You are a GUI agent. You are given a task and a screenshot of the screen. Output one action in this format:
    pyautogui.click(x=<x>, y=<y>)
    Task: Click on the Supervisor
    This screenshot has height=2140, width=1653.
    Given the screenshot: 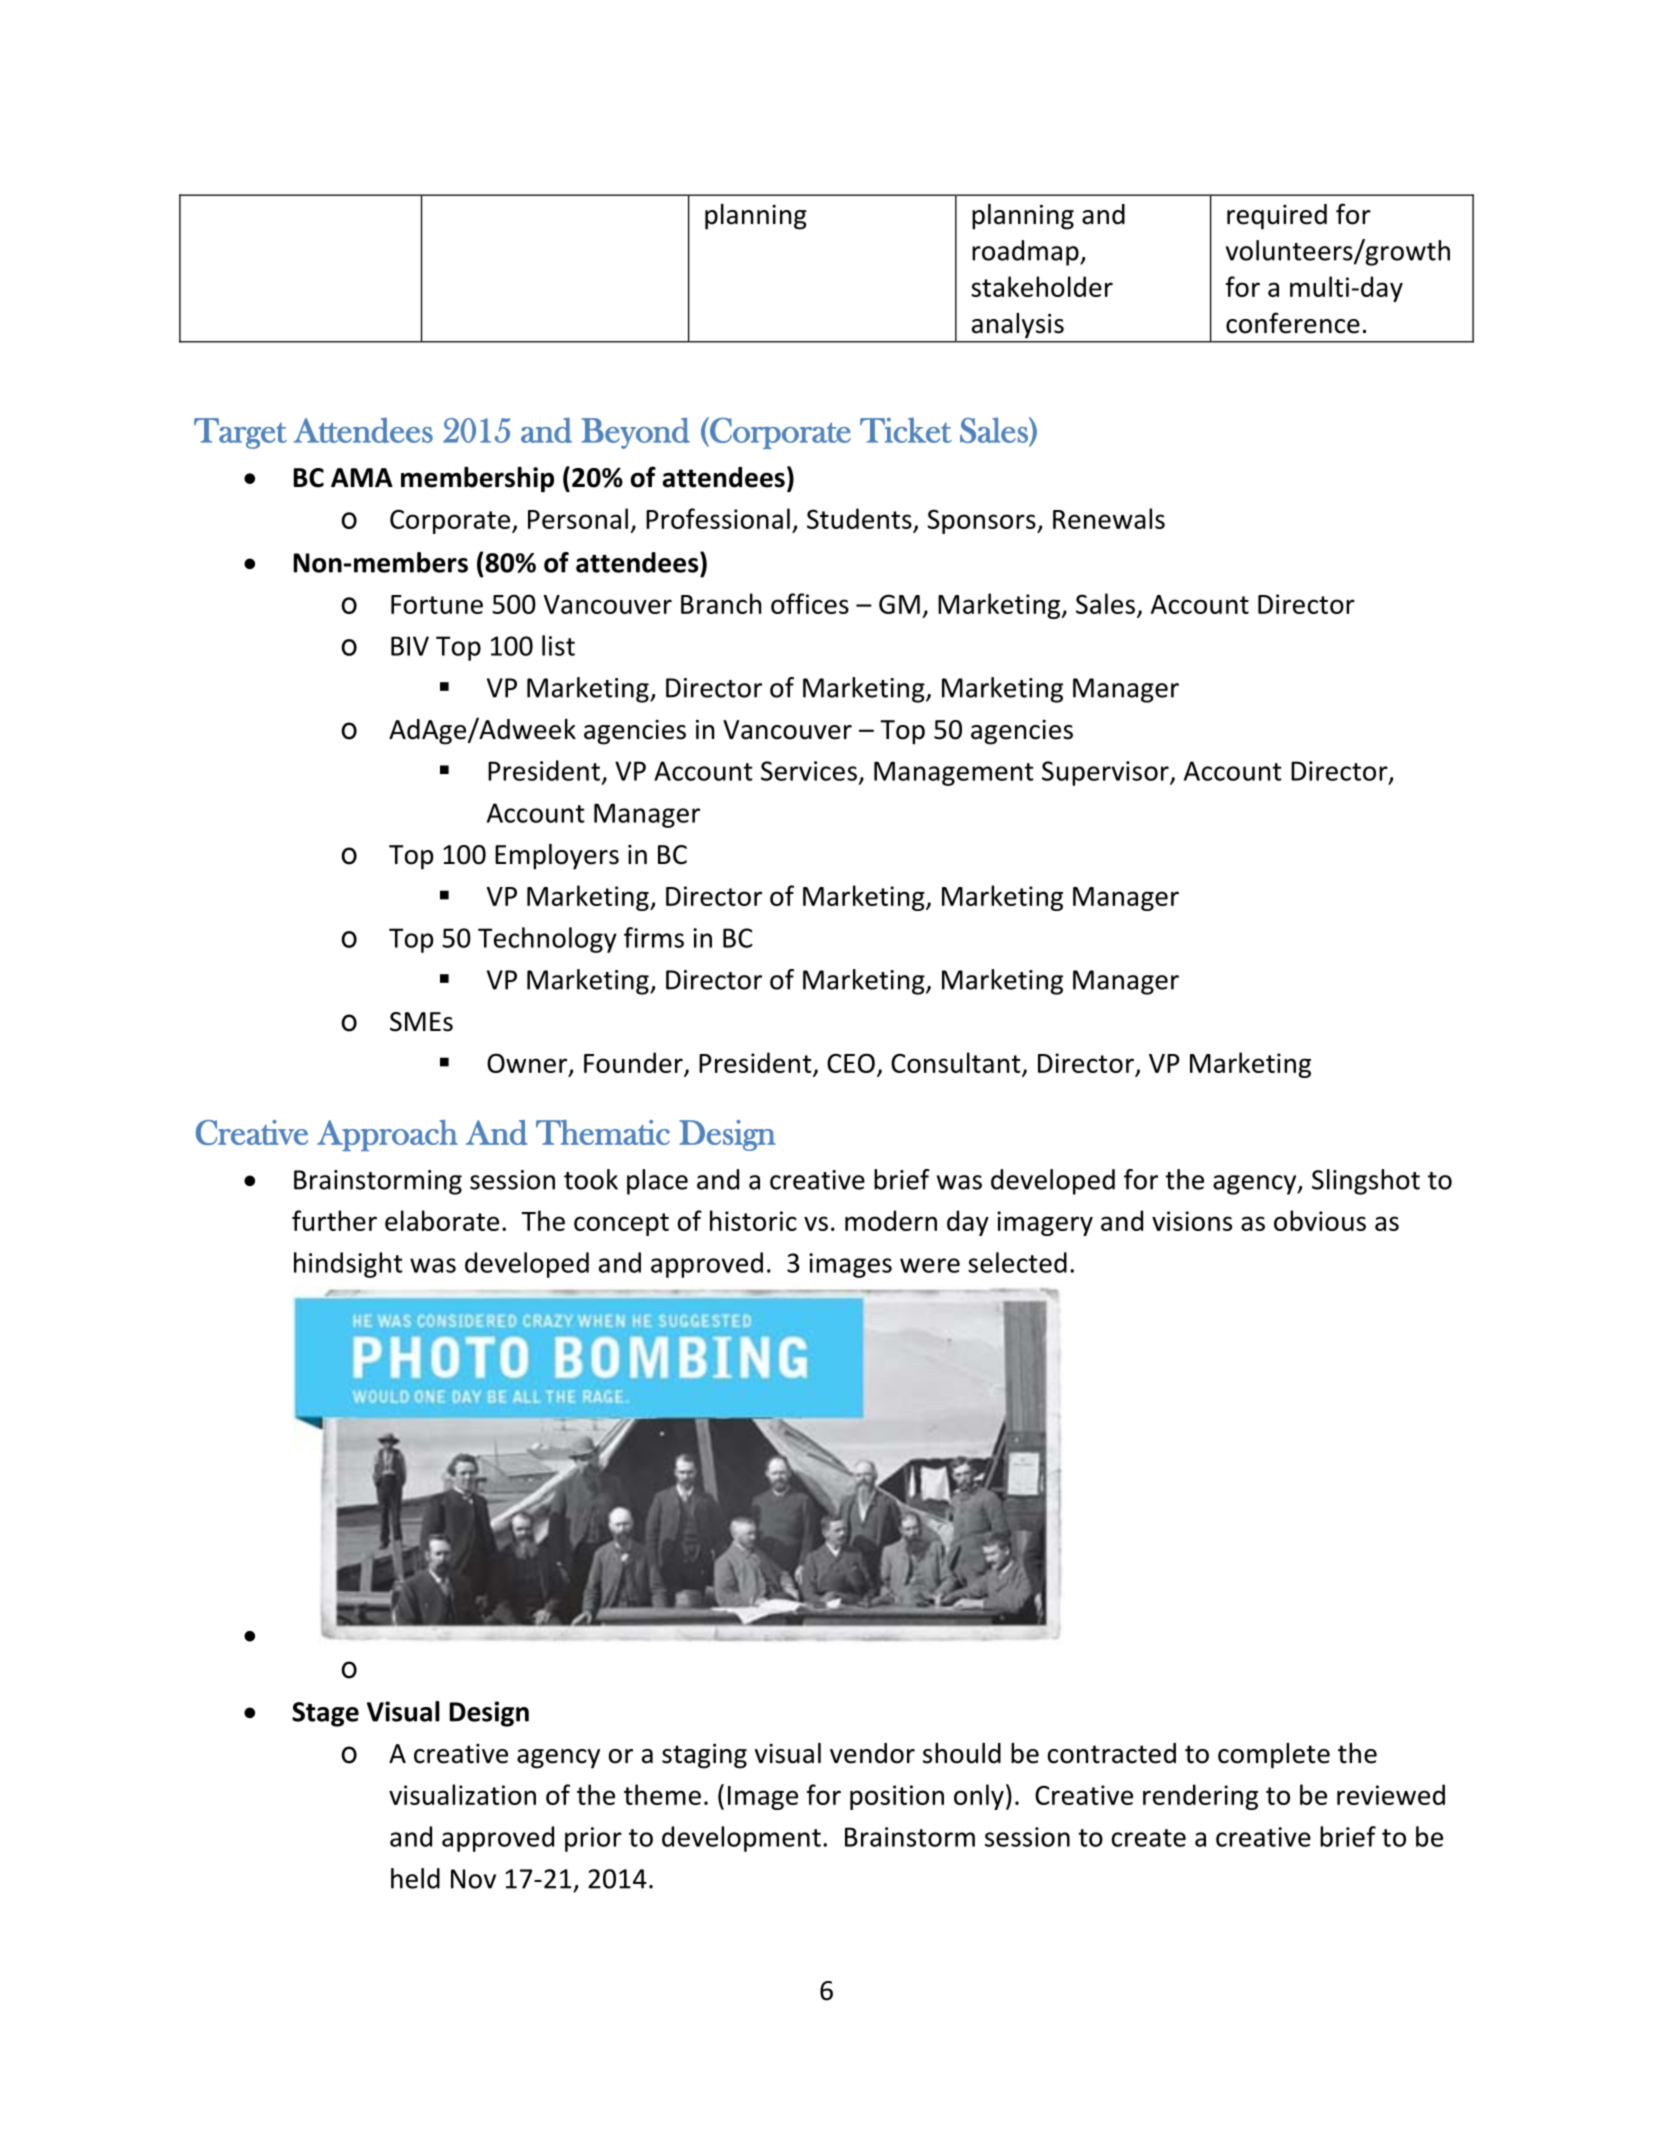 What is the action you would take?
    pyautogui.click(x=1106, y=773)
